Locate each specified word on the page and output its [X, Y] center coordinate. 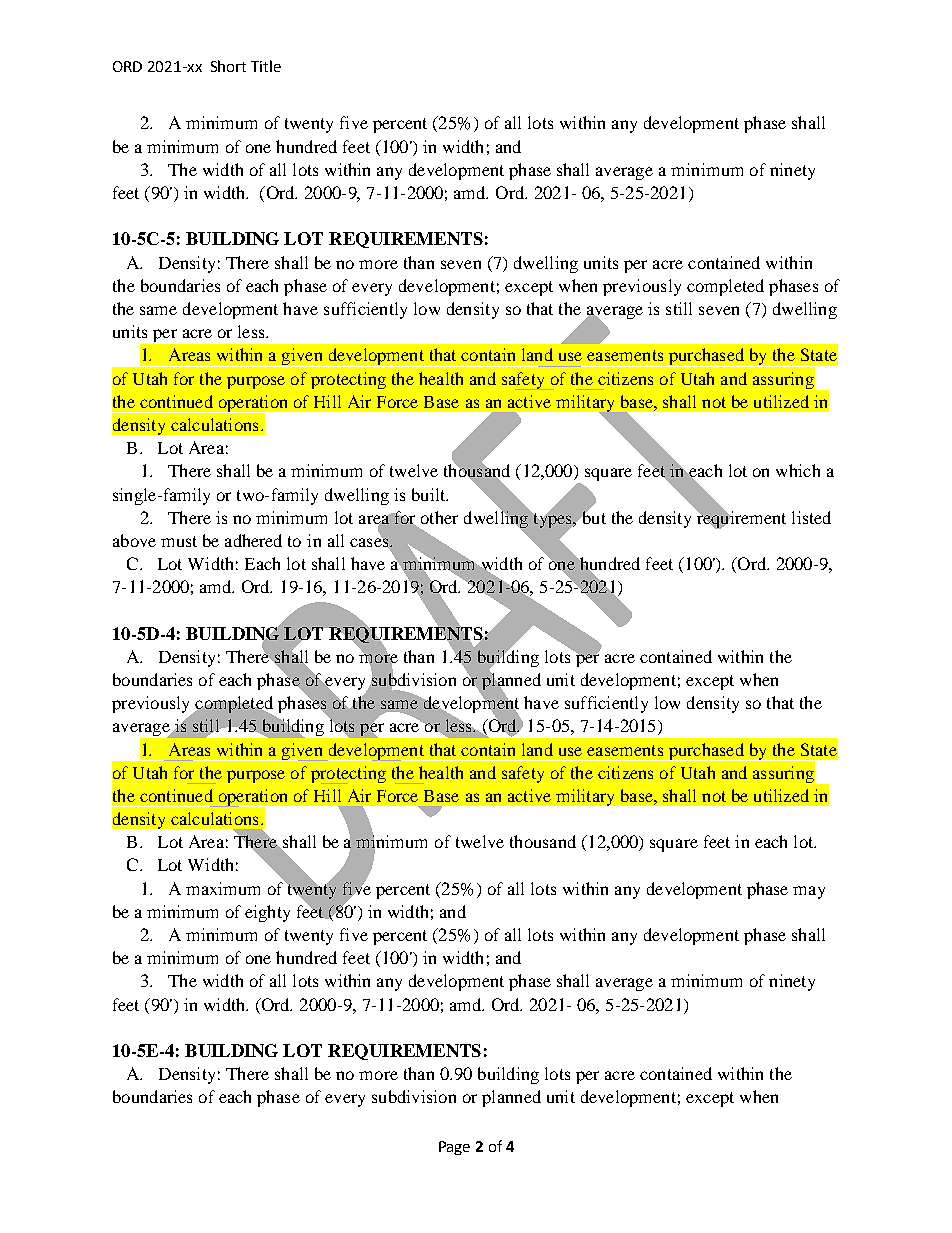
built [430, 494]
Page [454, 1148]
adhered [253, 540]
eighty [267, 913]
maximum [223, 888]
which [798, 470]
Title [266, 66]
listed [811, 517]
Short [228, 66]
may [809, 892]
